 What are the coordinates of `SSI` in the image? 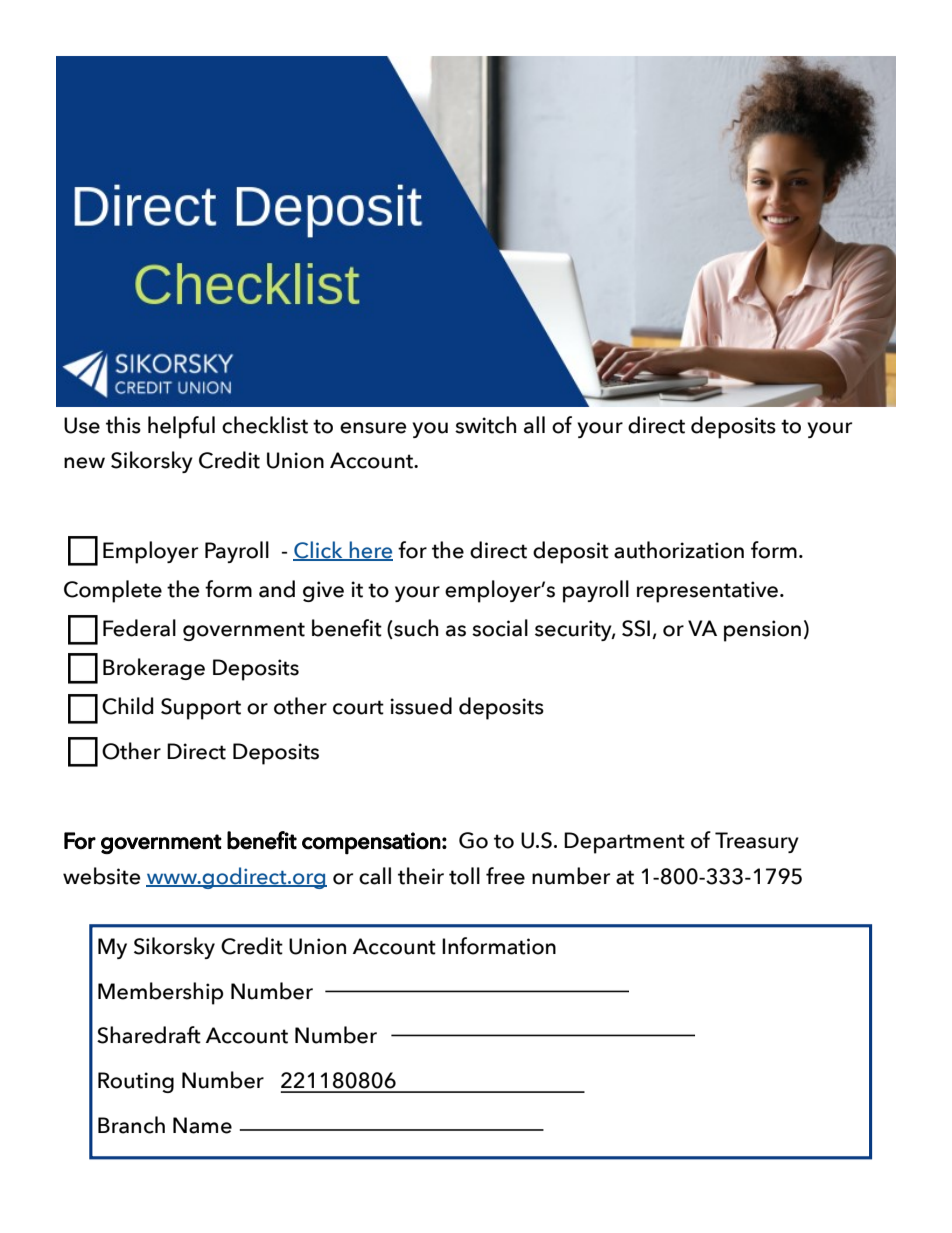 It's located at (636, 628).
